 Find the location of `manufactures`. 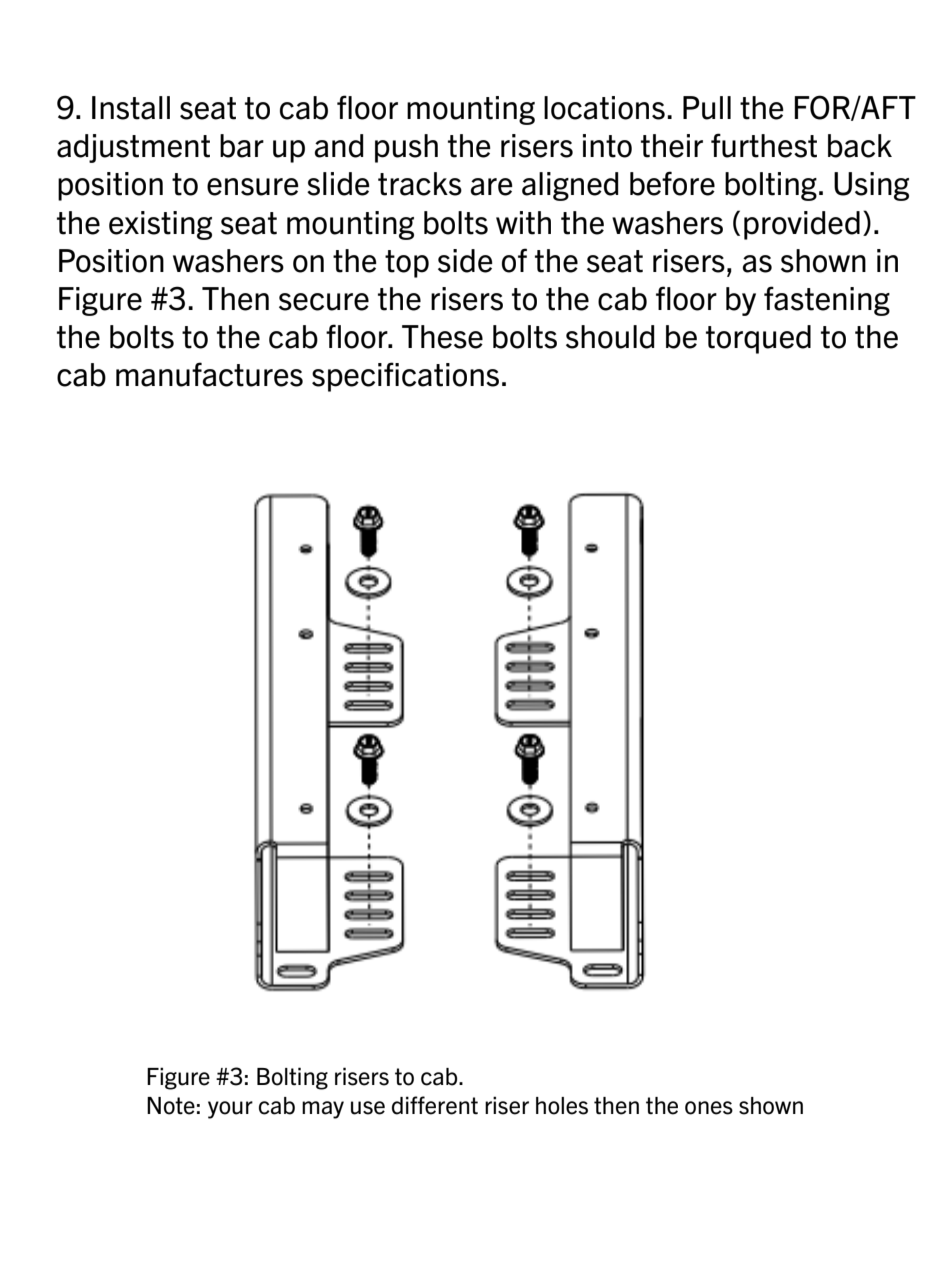

manufactures is located at coordinates (209, 374).
